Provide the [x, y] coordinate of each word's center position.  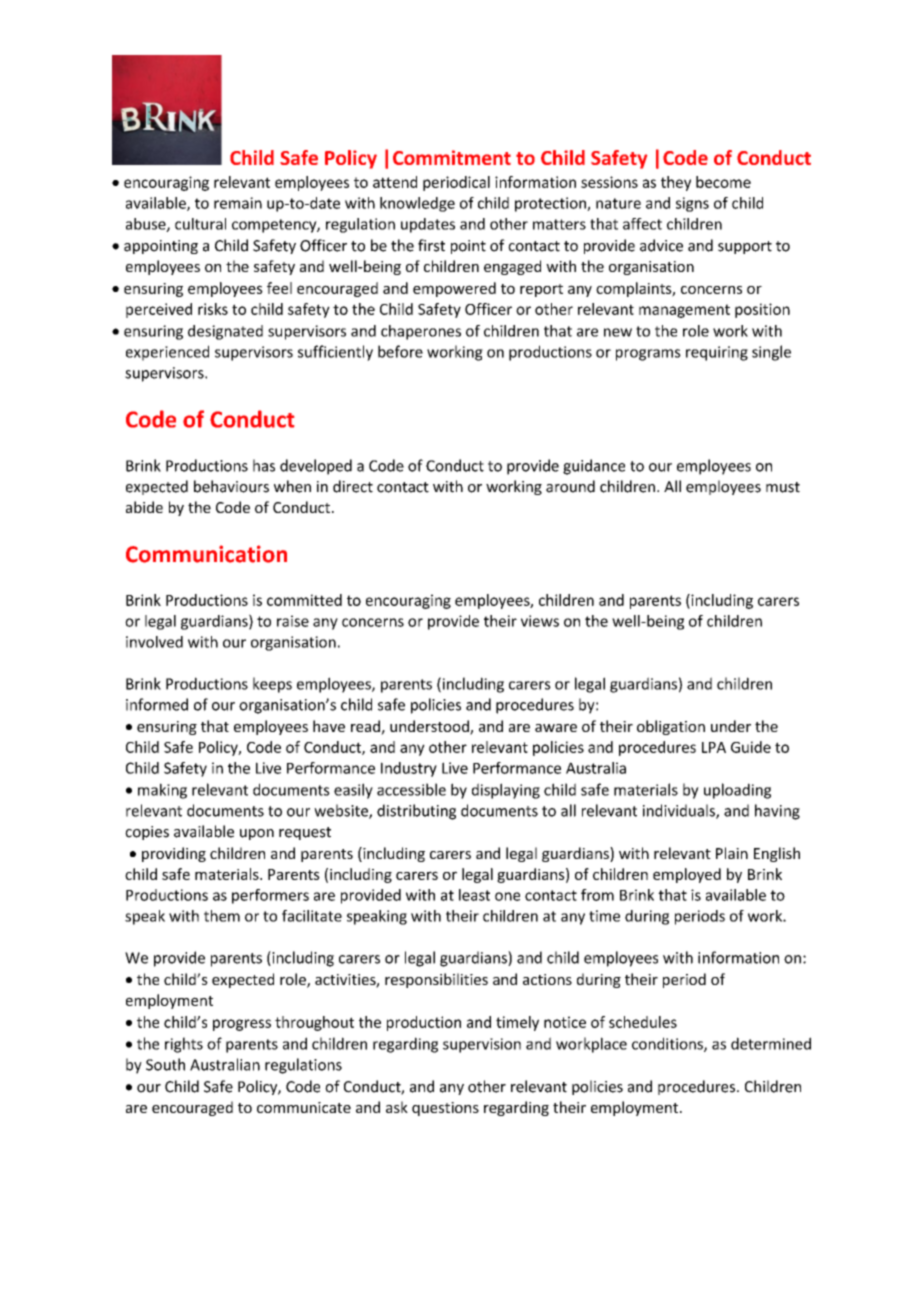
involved [154, 642]
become [723, 182]
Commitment [452, 157]
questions [445, 1109]
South [165, 1064]
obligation [671, 727]
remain [238, 203]
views [540, 621]
